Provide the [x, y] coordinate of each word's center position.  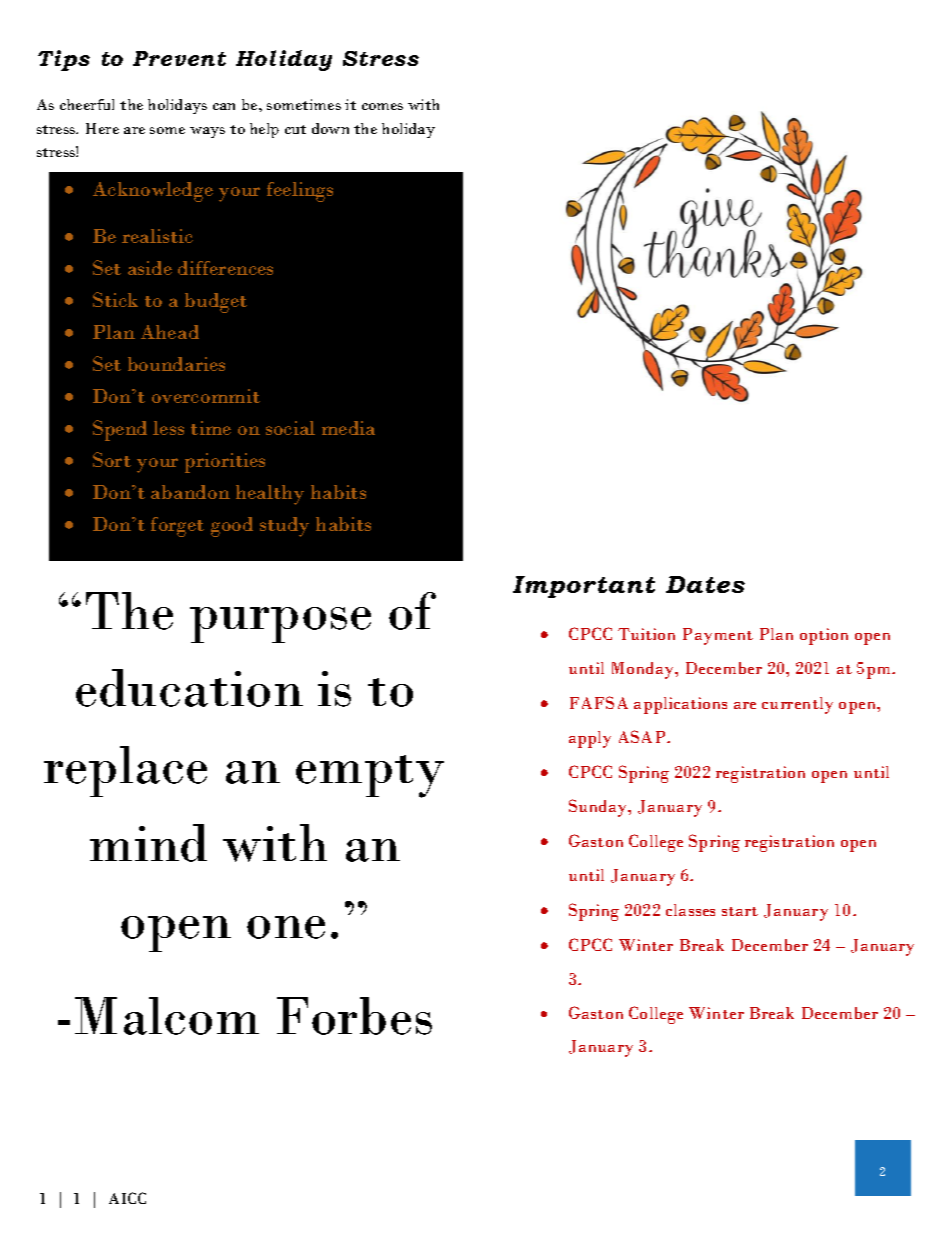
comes [382, 106]
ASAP [643, 736]
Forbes [354, 1016]
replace [125, 771]
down [330, 128]
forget [177, 527]
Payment [718, 636]
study [284, 527]
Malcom [167, 1016]
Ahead [170, 332]
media [348, 428]
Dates [705, 584]
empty [370, 776]
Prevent [179, 58]
